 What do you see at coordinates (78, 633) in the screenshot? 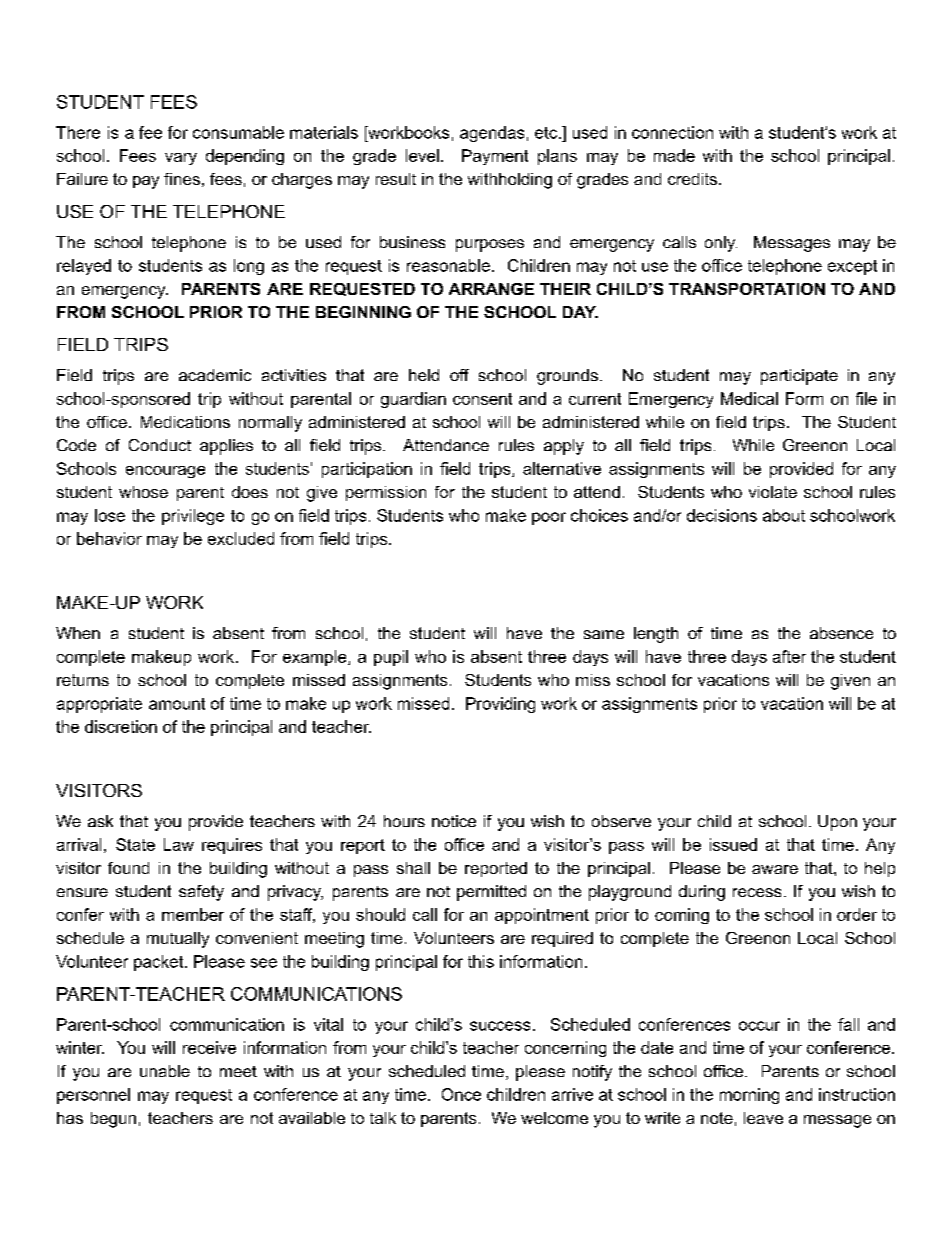
I see `When` at bounding box center [78, 633].
